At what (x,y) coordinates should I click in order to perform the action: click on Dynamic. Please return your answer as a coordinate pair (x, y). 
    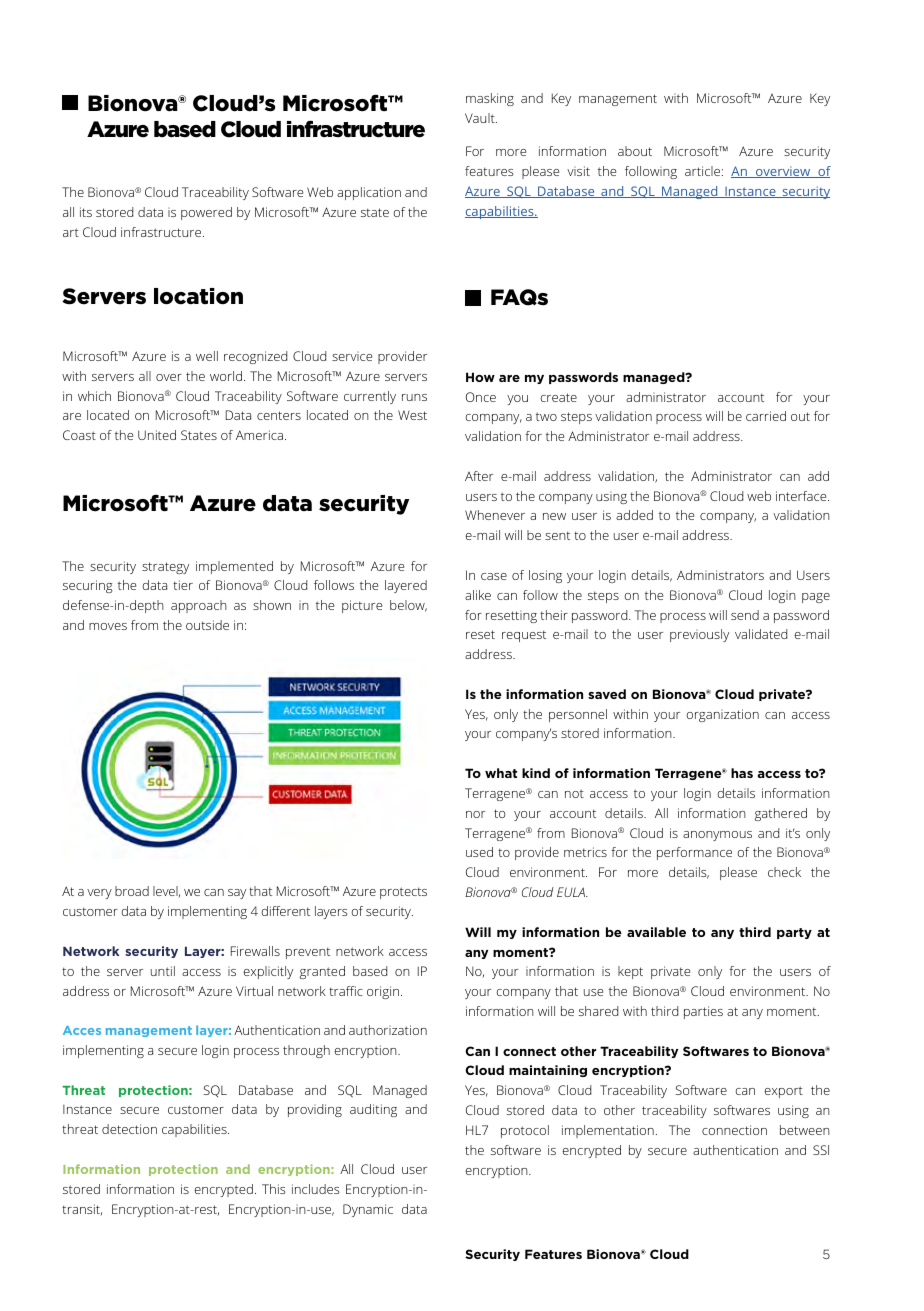
    Looking at the image, I should click on (368, 1210).
